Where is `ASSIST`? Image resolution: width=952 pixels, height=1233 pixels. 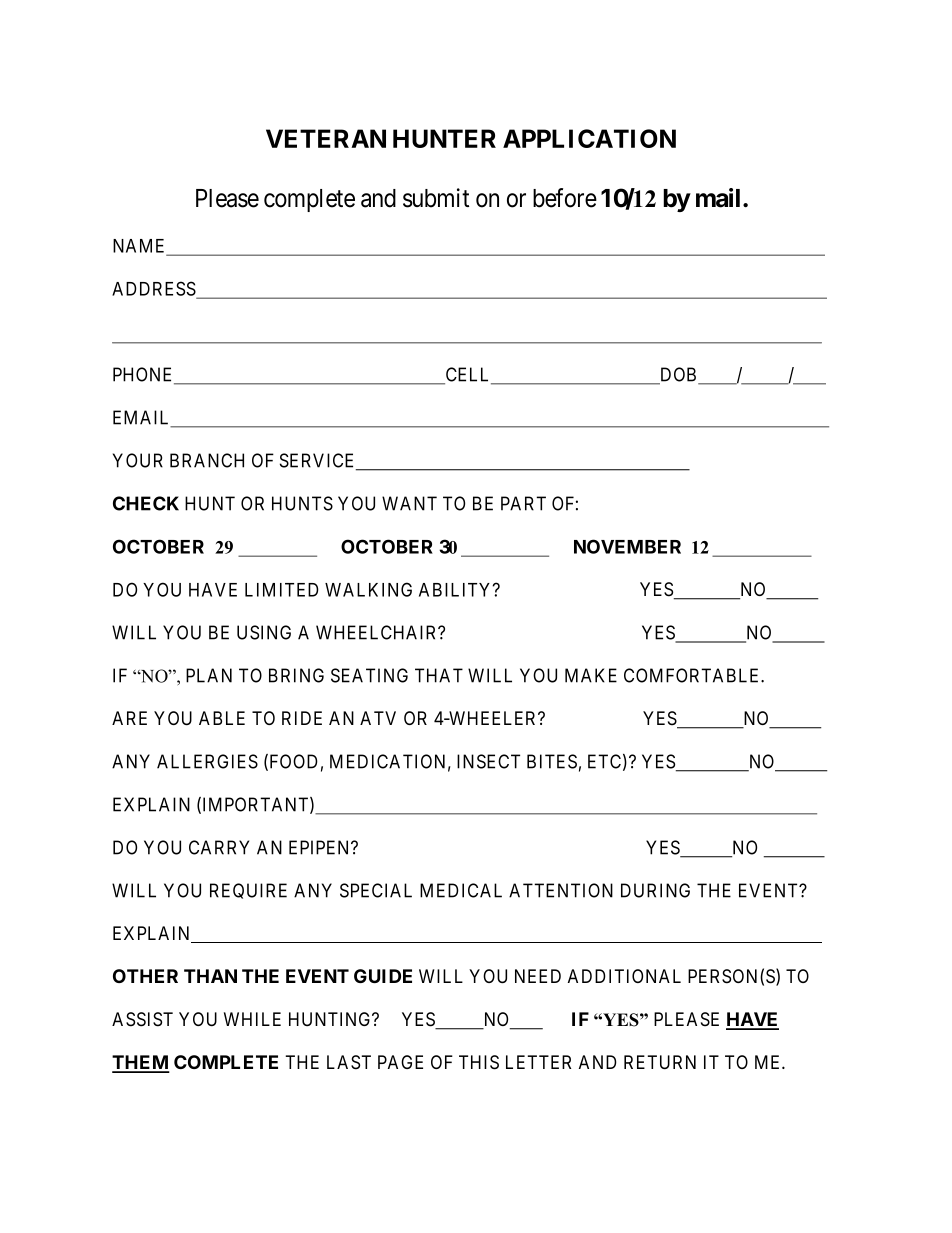
ASSIST is located at coordinates (142, 1019).
